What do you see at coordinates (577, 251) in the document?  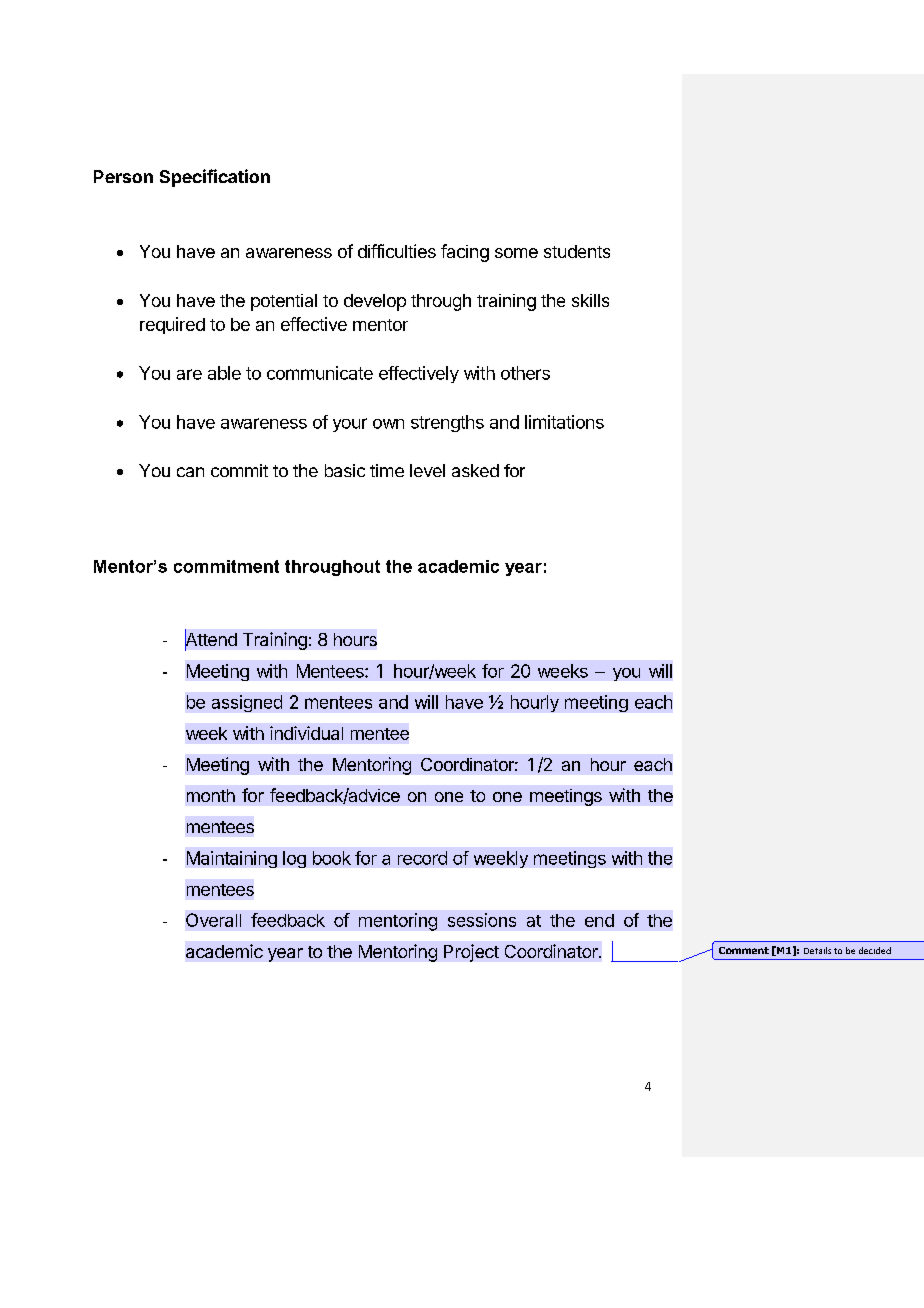 I see `students` at bounding box center [577, 251].
